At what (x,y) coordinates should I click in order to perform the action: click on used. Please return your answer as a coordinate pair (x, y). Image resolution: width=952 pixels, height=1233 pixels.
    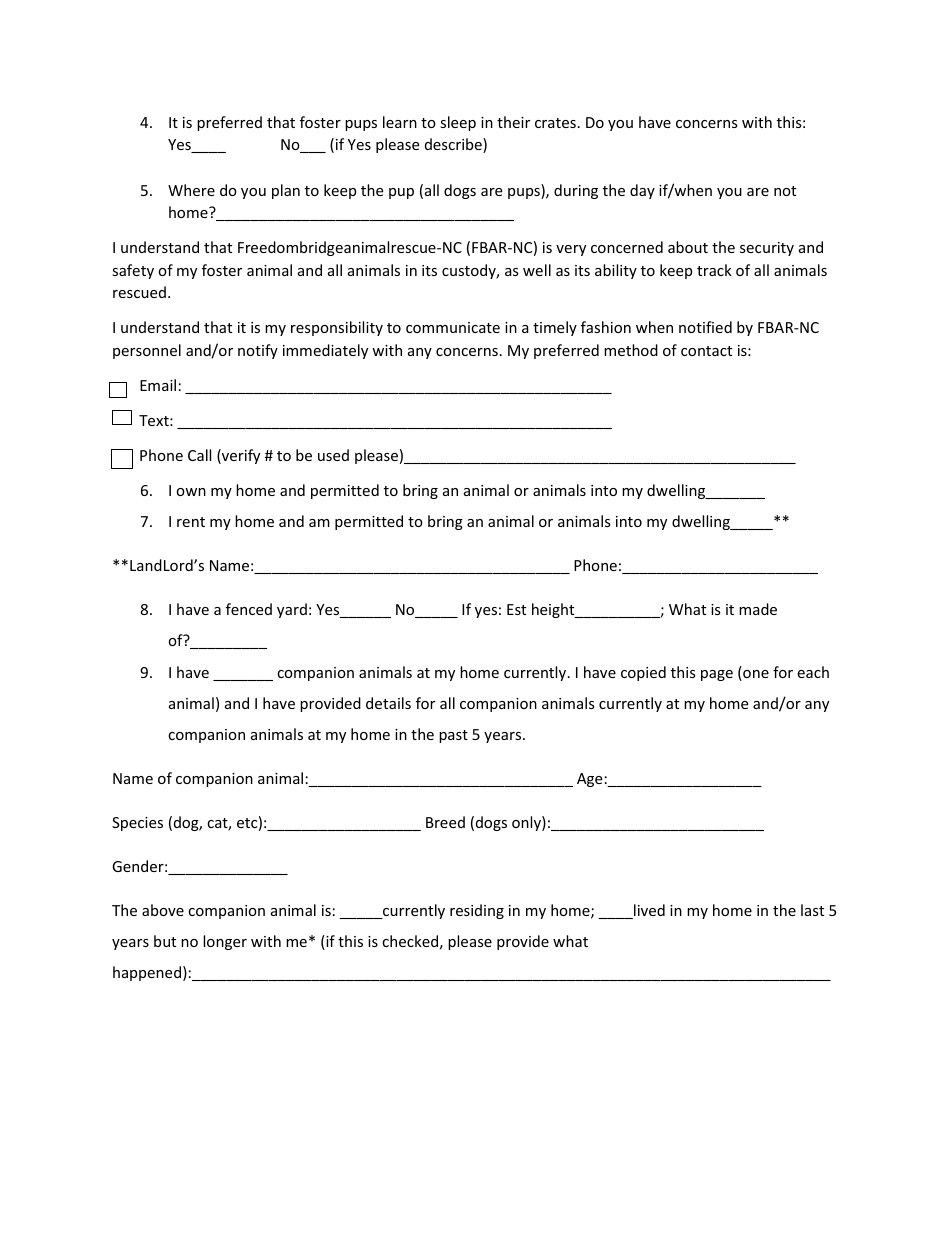
    Looking at the image, I should click on (333, 455).
